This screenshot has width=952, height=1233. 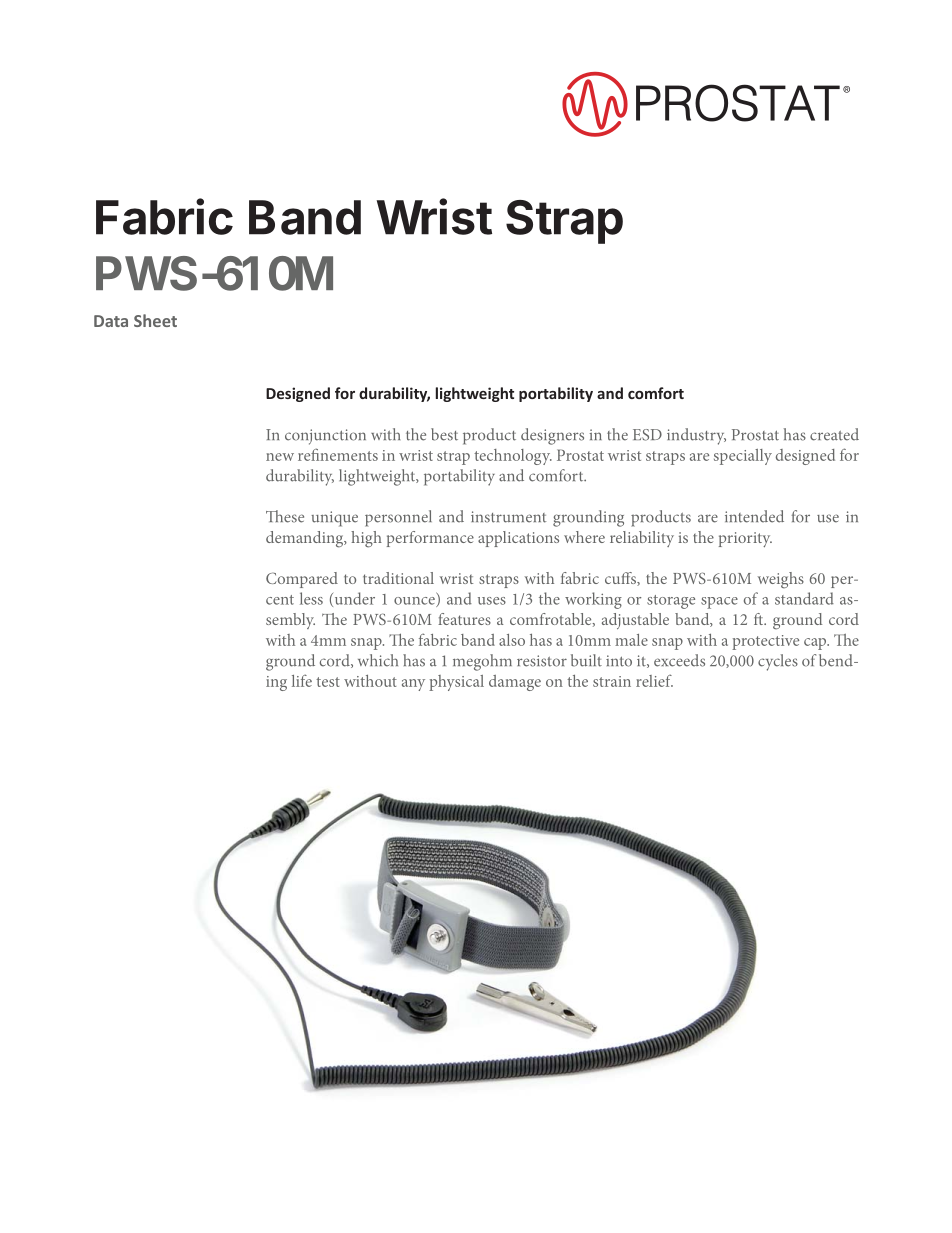 I want to click on Data, so click(x=111, y=321).
